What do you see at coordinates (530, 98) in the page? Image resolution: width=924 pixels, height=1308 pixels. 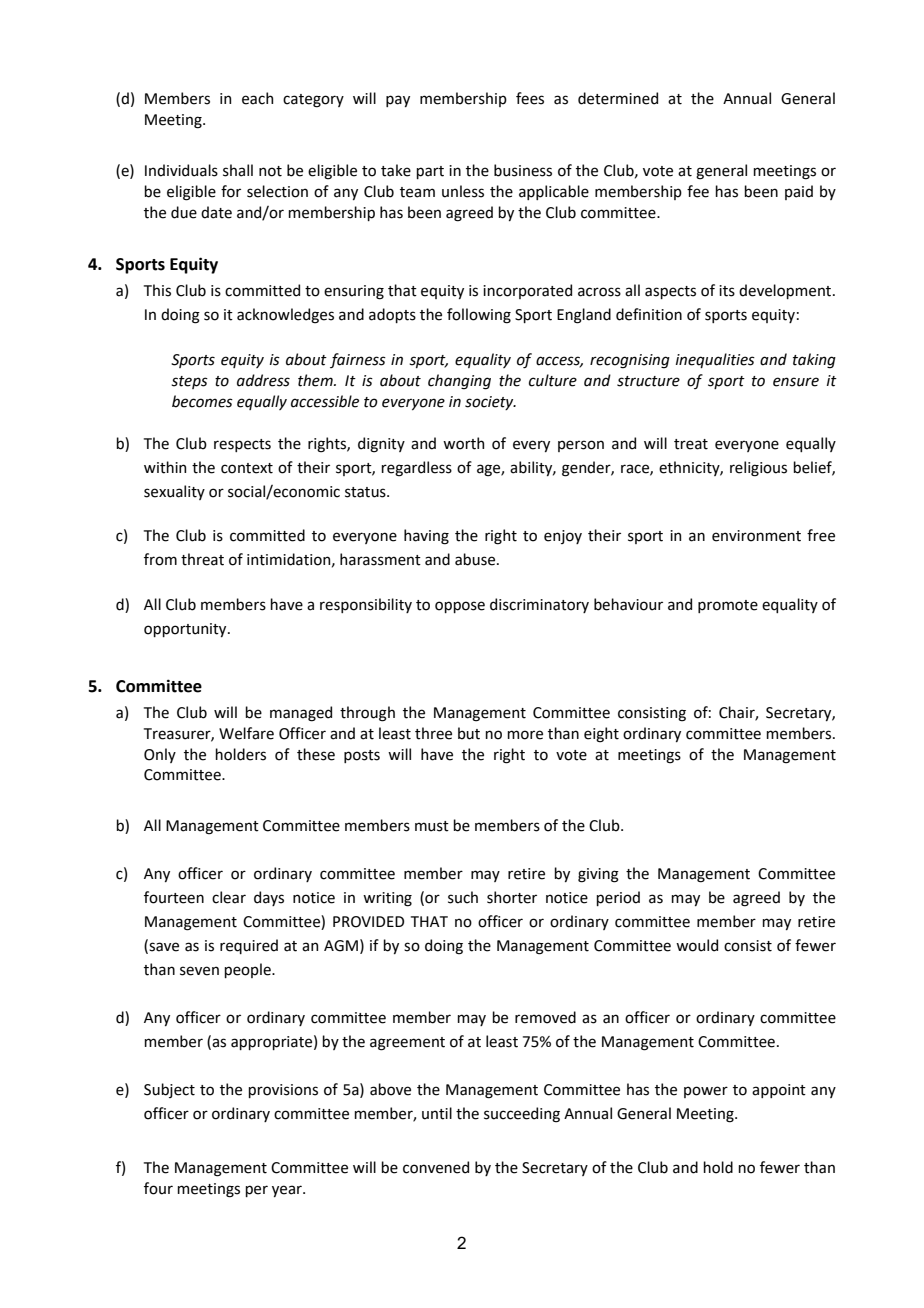 I see `fees` at bounding box center [530, 98].
